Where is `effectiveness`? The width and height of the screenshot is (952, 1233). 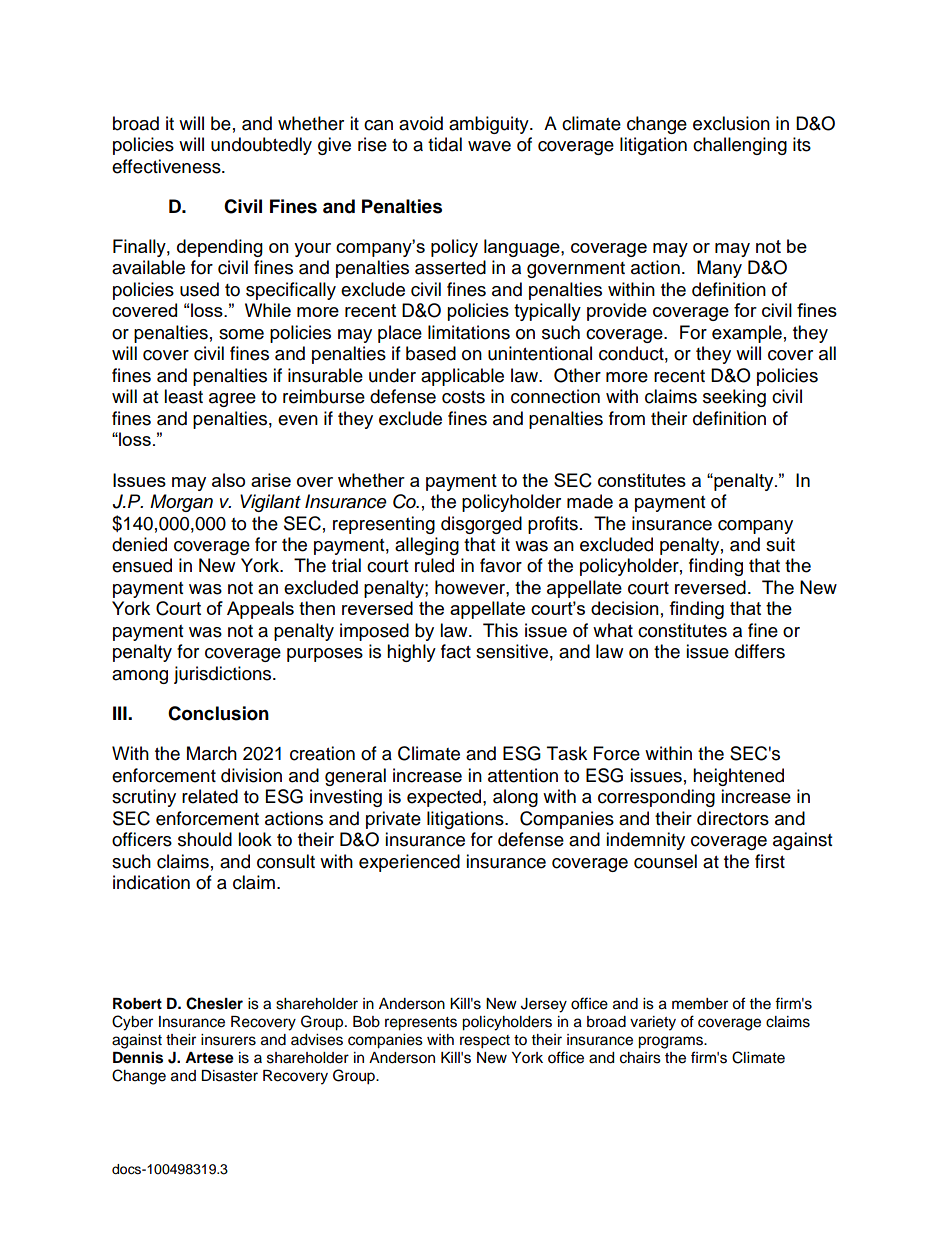
effectiveness is located at coordinates (167, 166).
